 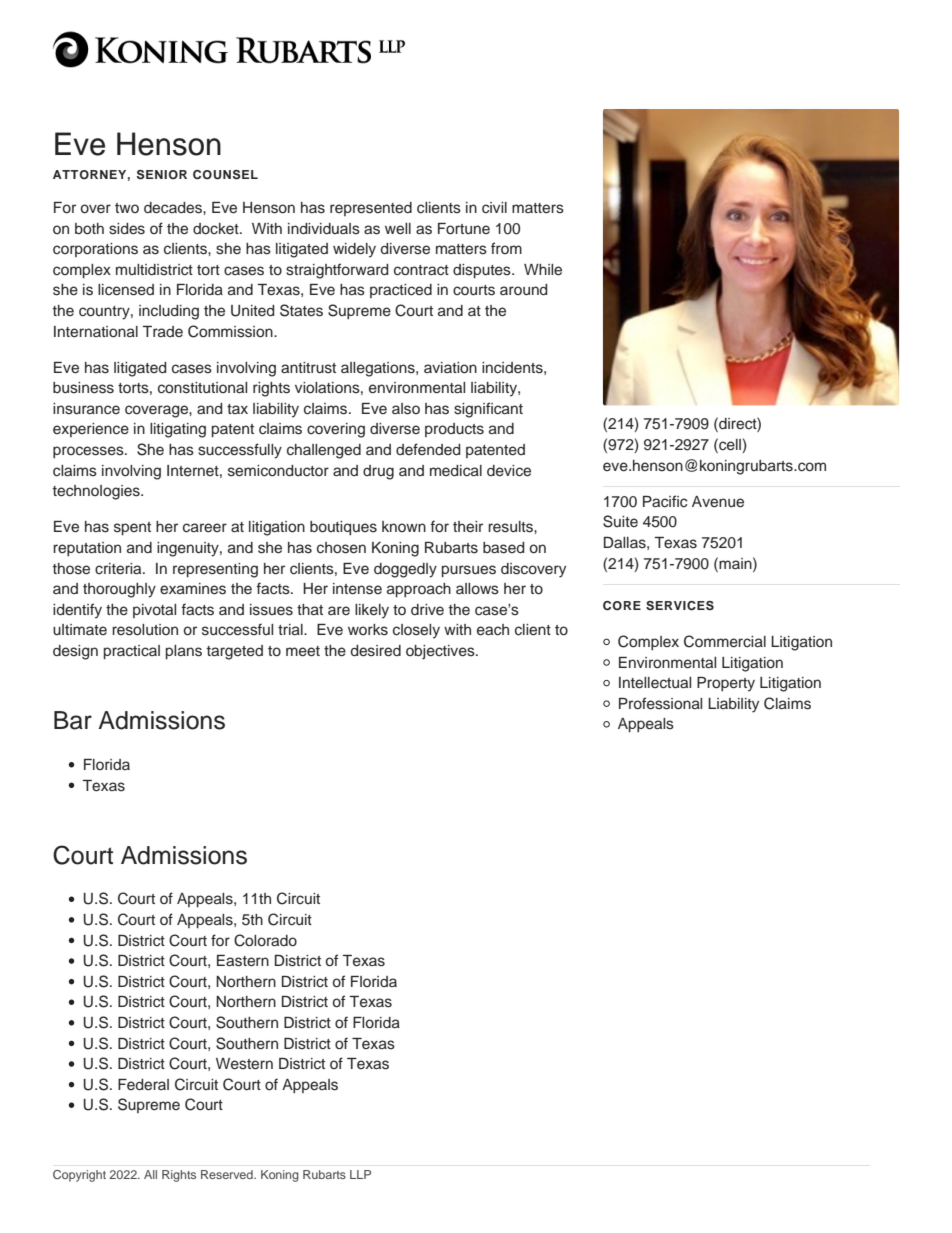 What do you see at coordinates (243, 961) in the screenshot?
I see `Eastern` at bounding box center [243, 961].
